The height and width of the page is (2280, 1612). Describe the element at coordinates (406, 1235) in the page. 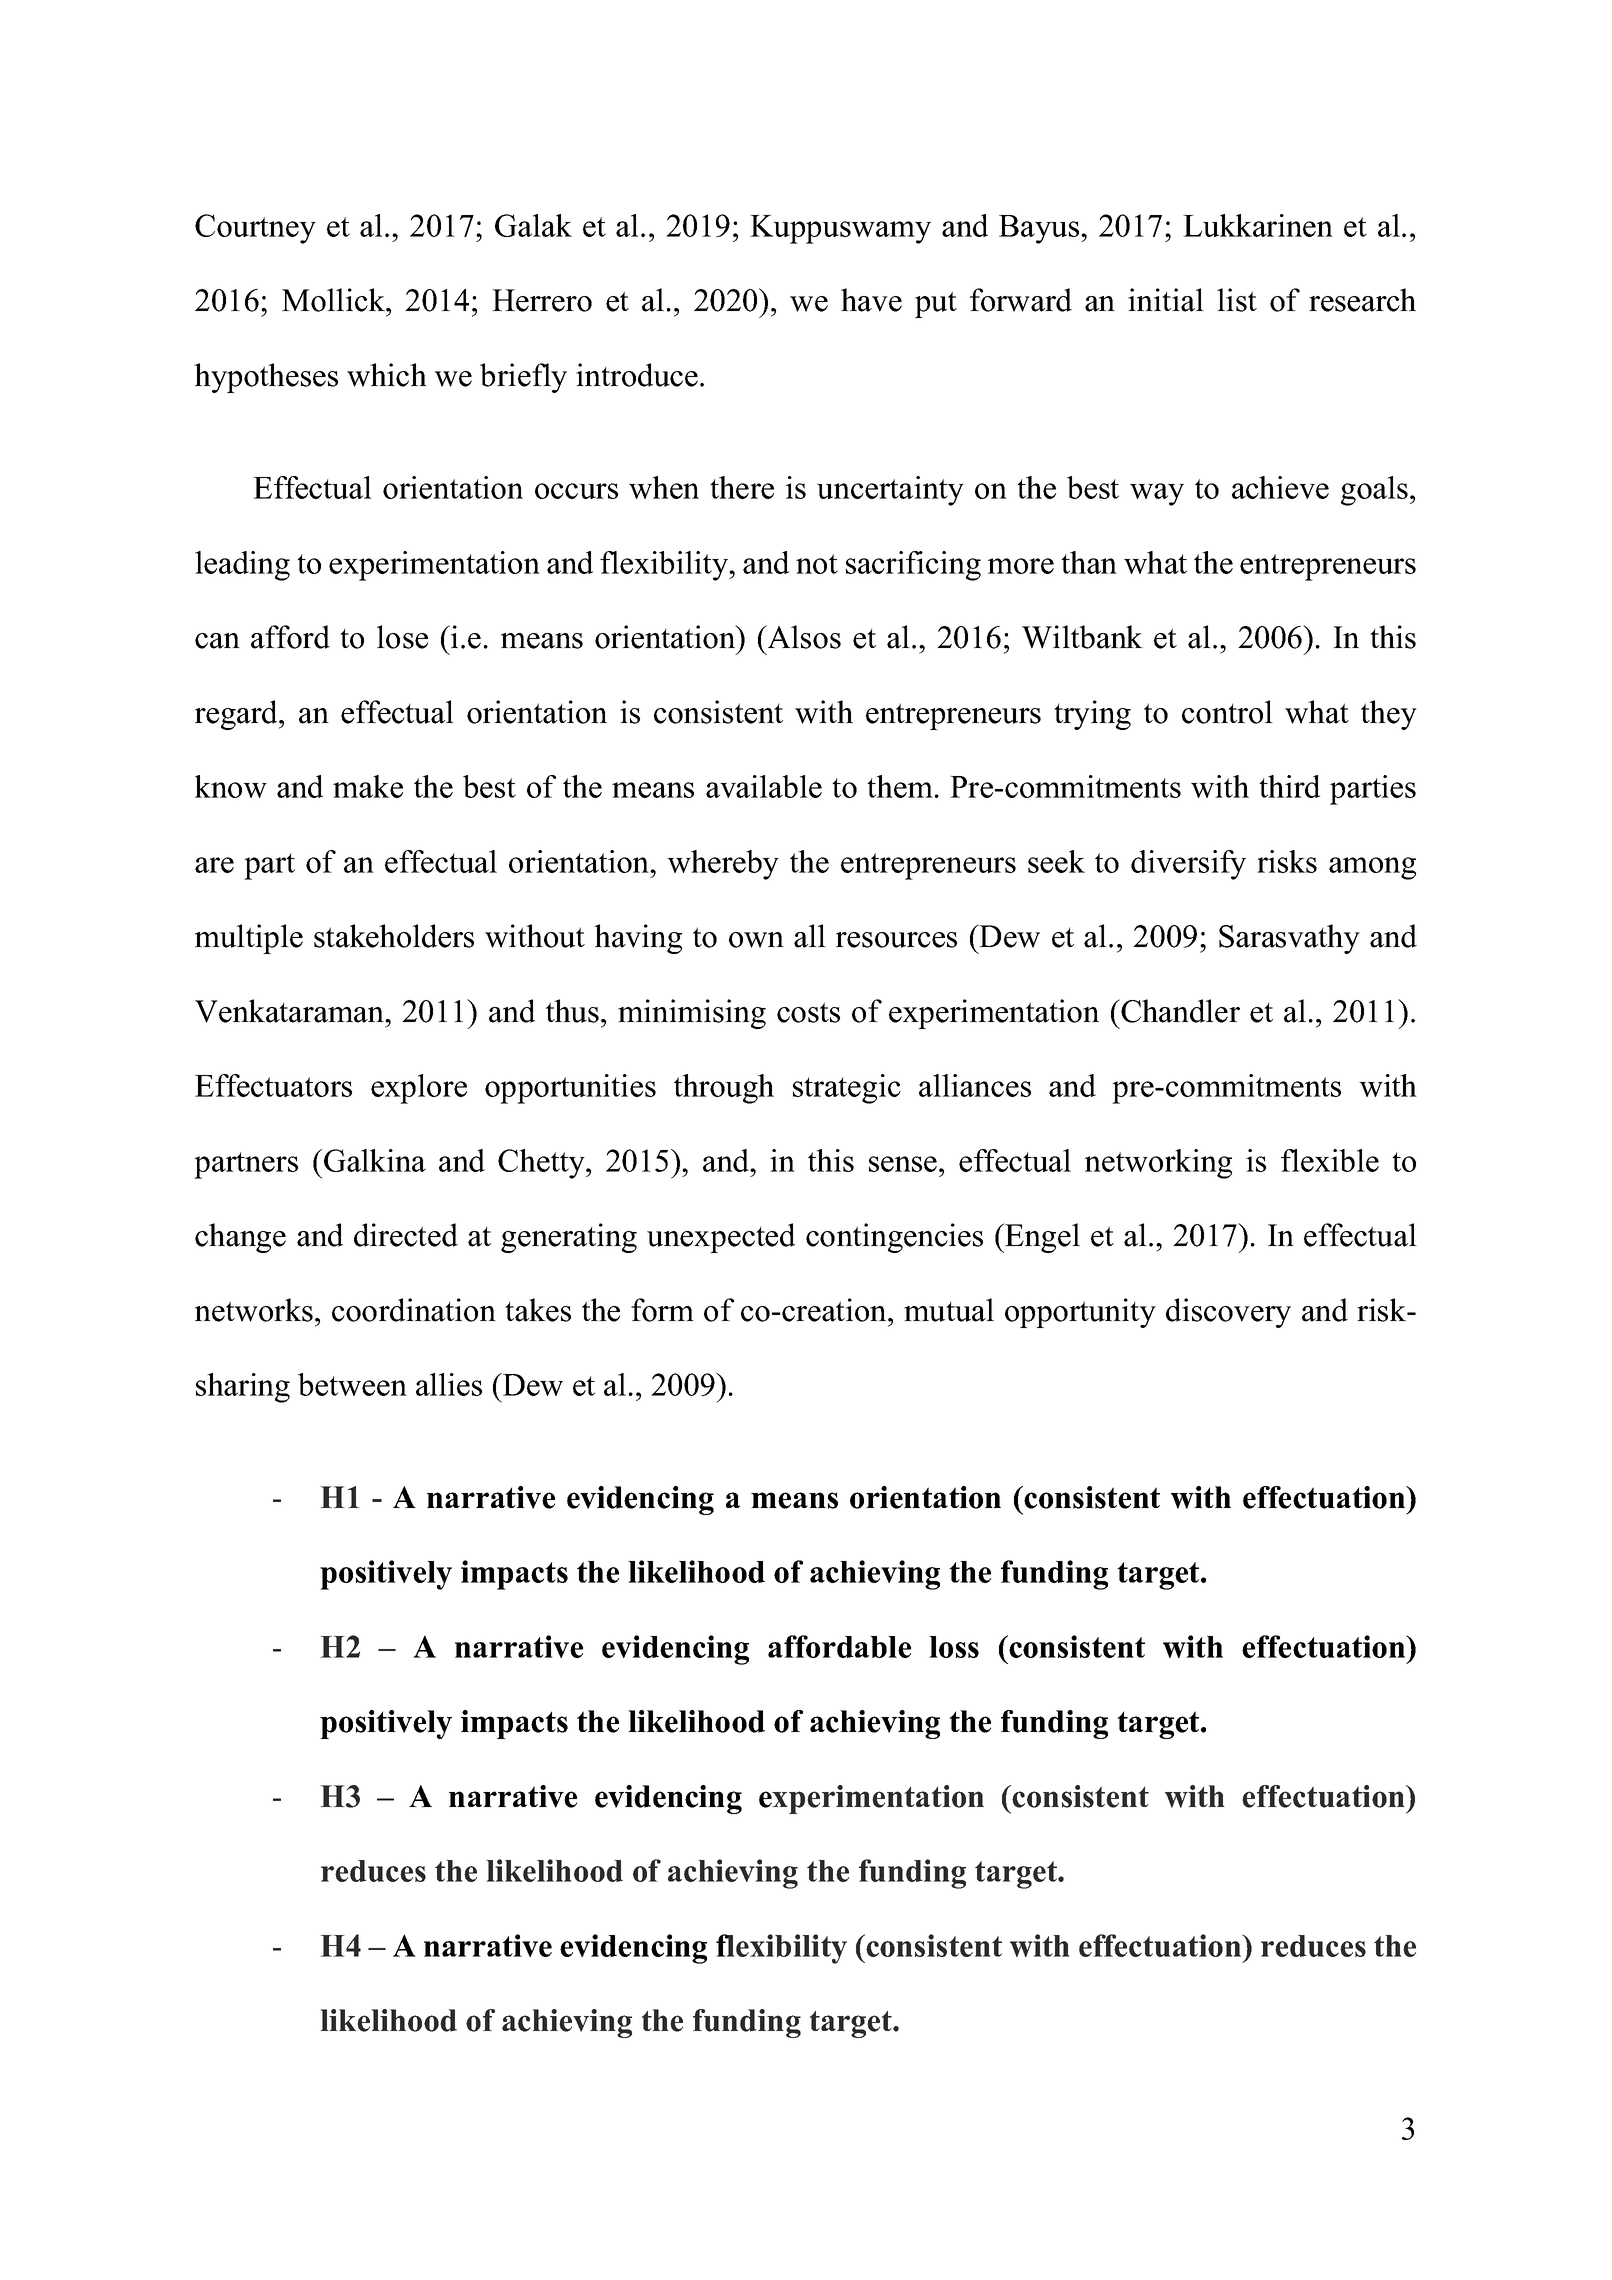

I see `directed` at that location.
